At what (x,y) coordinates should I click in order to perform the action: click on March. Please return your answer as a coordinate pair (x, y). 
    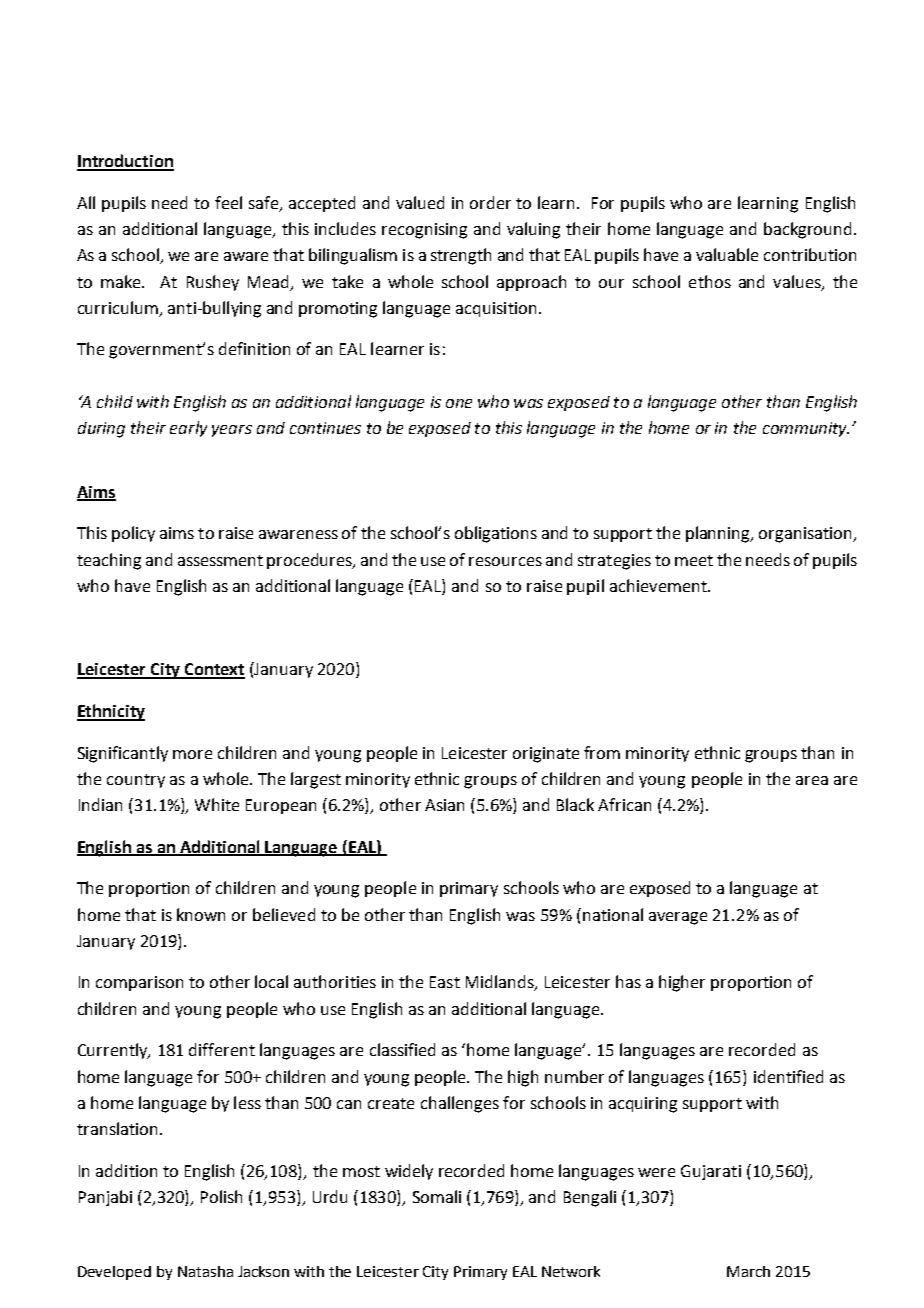
    Looking at the image, I should click on (748, 1271).
